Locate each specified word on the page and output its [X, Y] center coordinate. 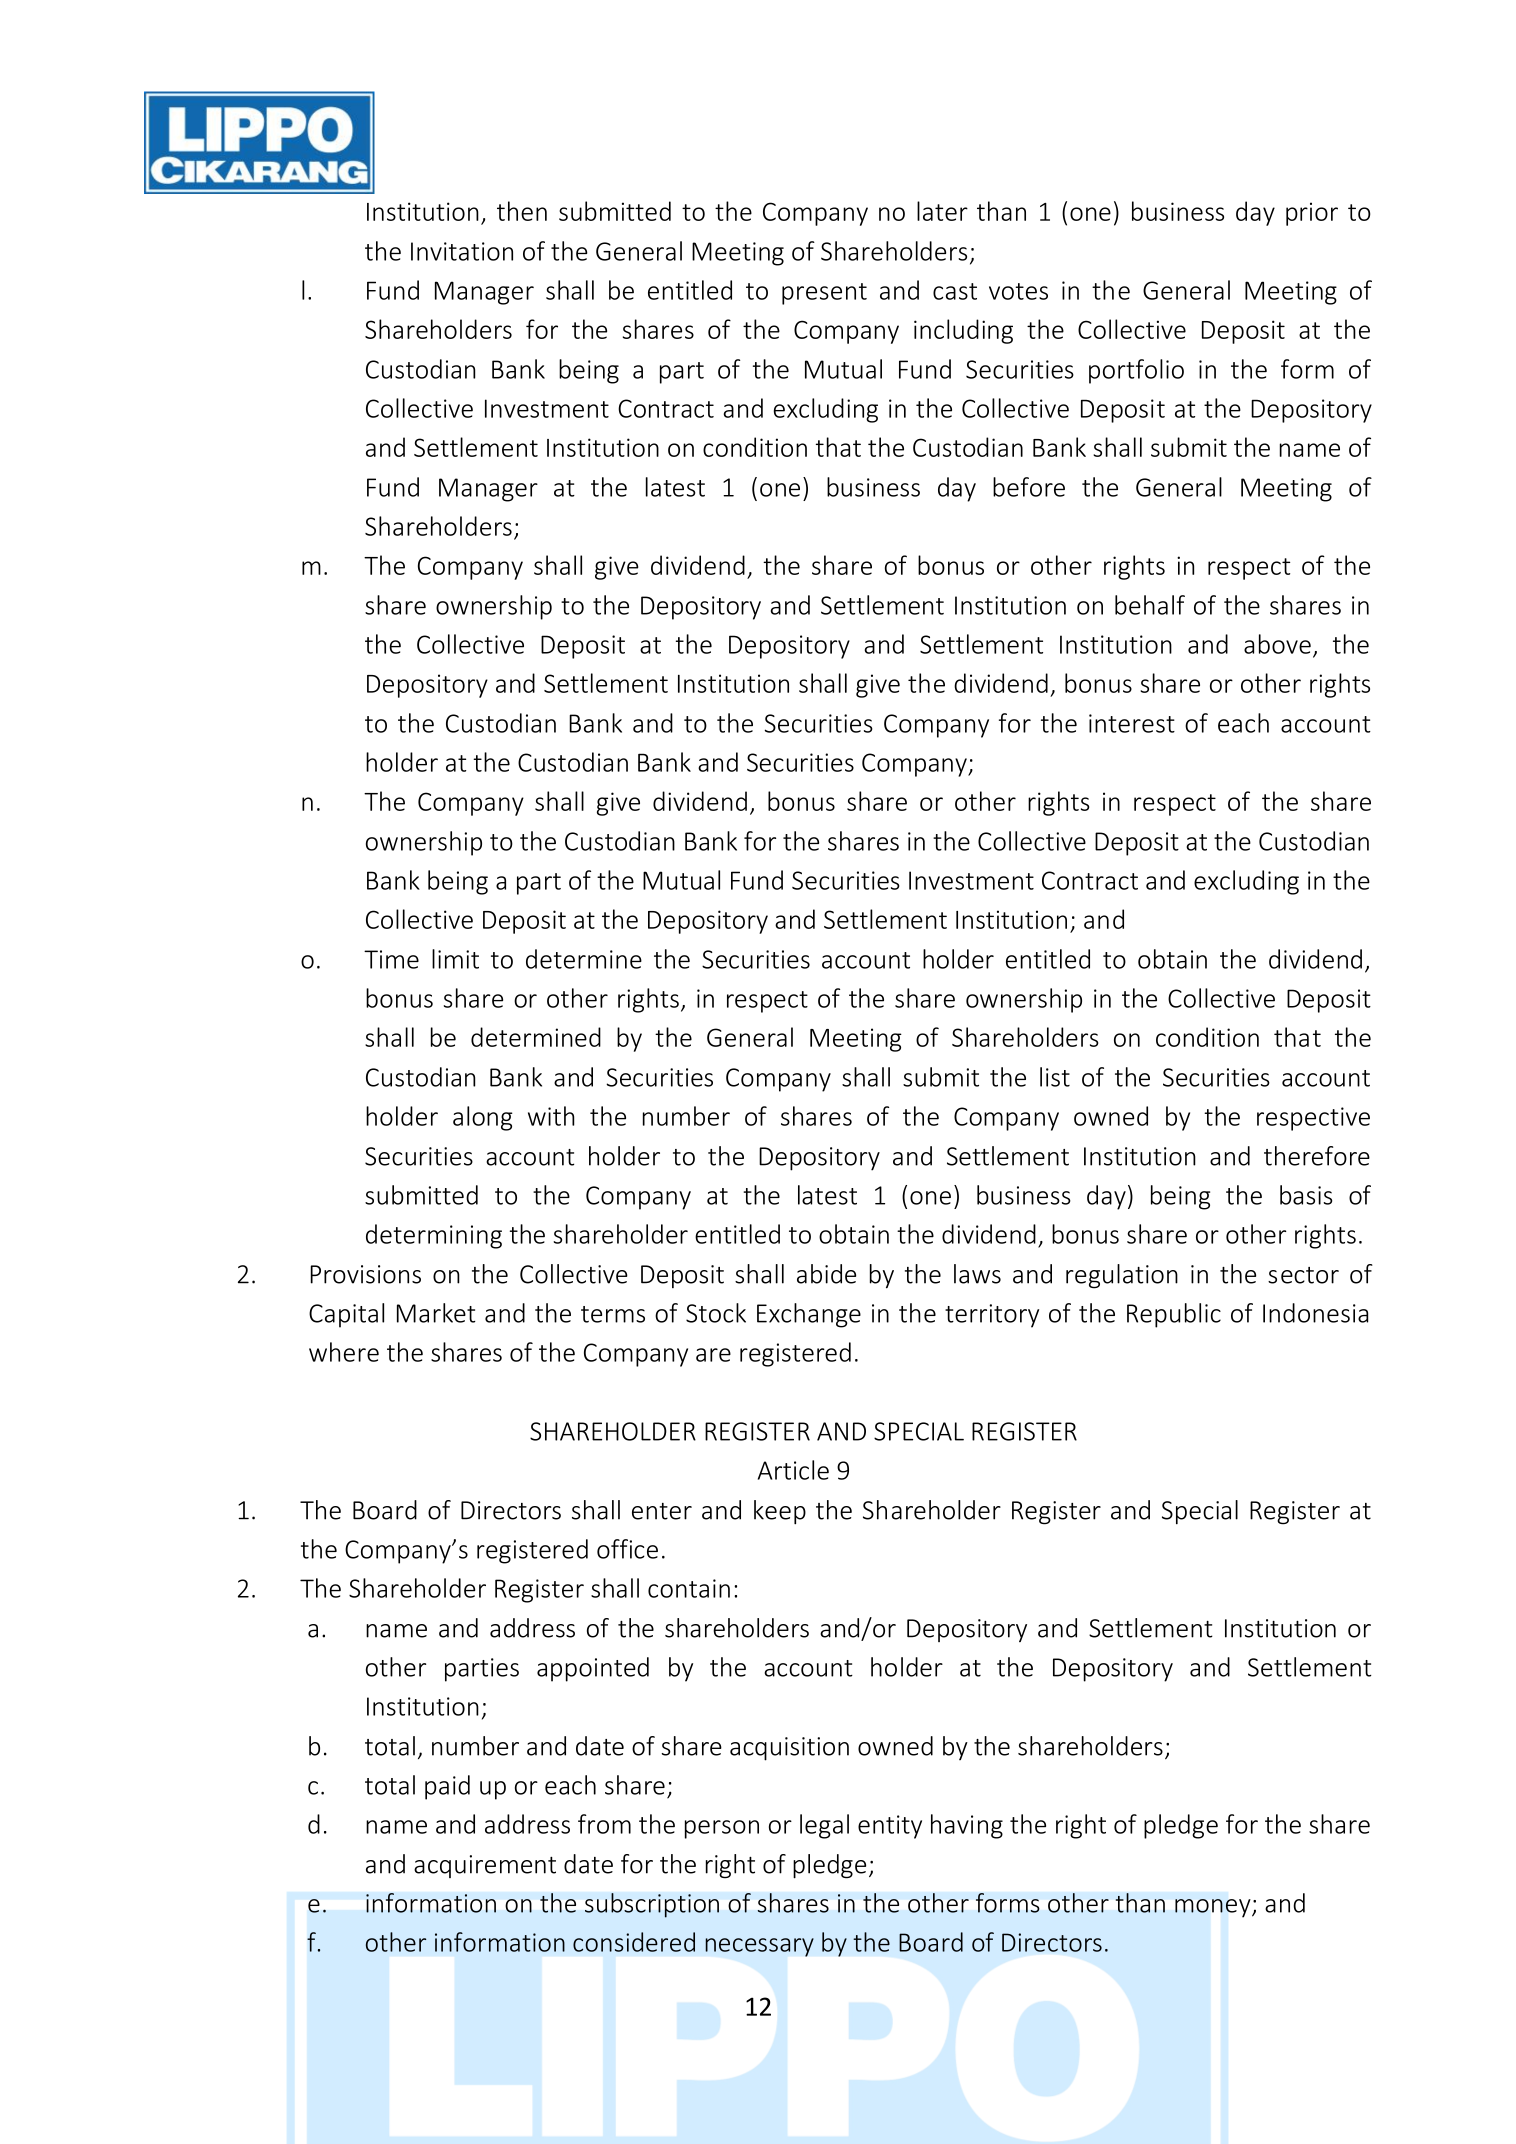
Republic [1174, 1315]
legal [824, 1826]
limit [455, 959]
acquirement [485, 1866]
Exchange [809, 1315]
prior [1312, 214]
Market [436, 1313]
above [1277, 644]
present [824, 294]
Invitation [462, 251]
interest [1132, 723]
